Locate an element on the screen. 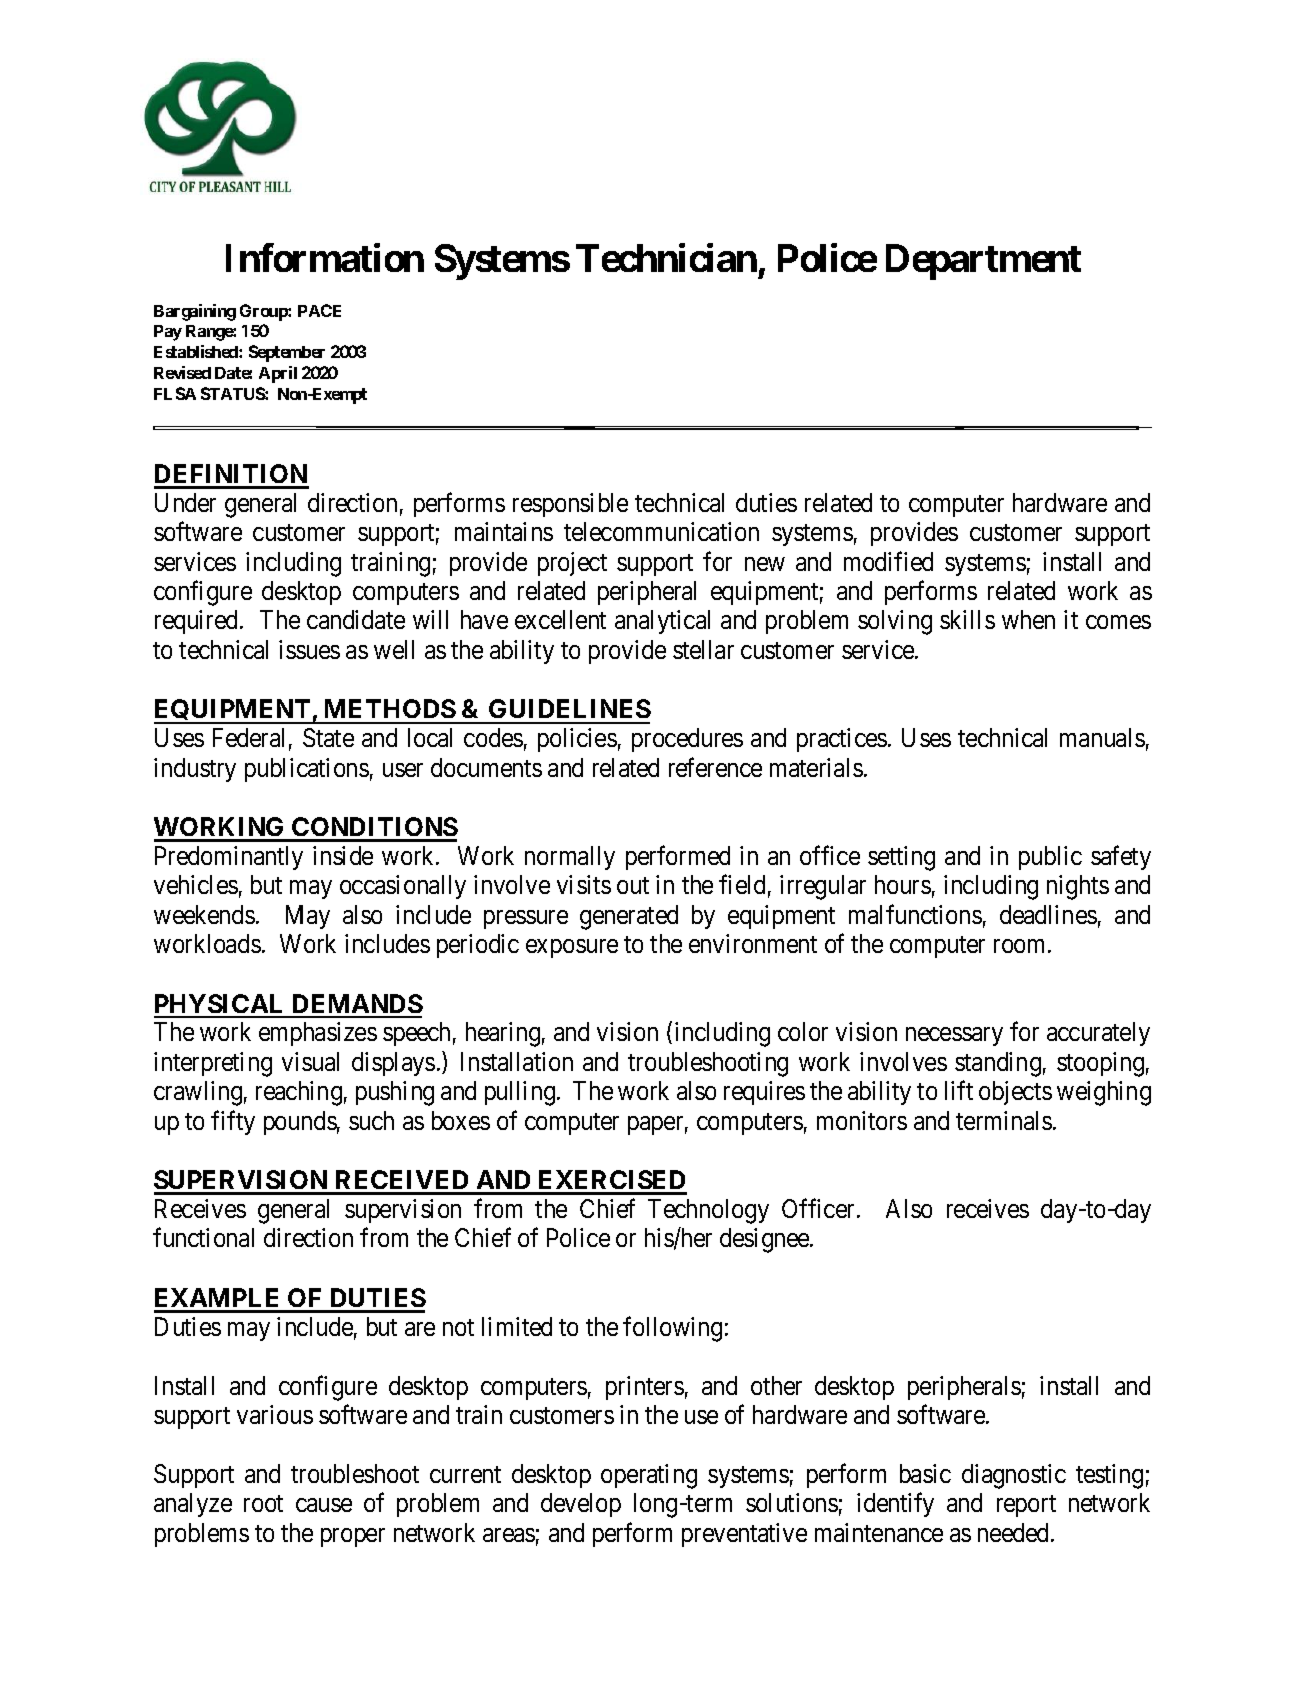  out is located at coordinates (633, 885).
